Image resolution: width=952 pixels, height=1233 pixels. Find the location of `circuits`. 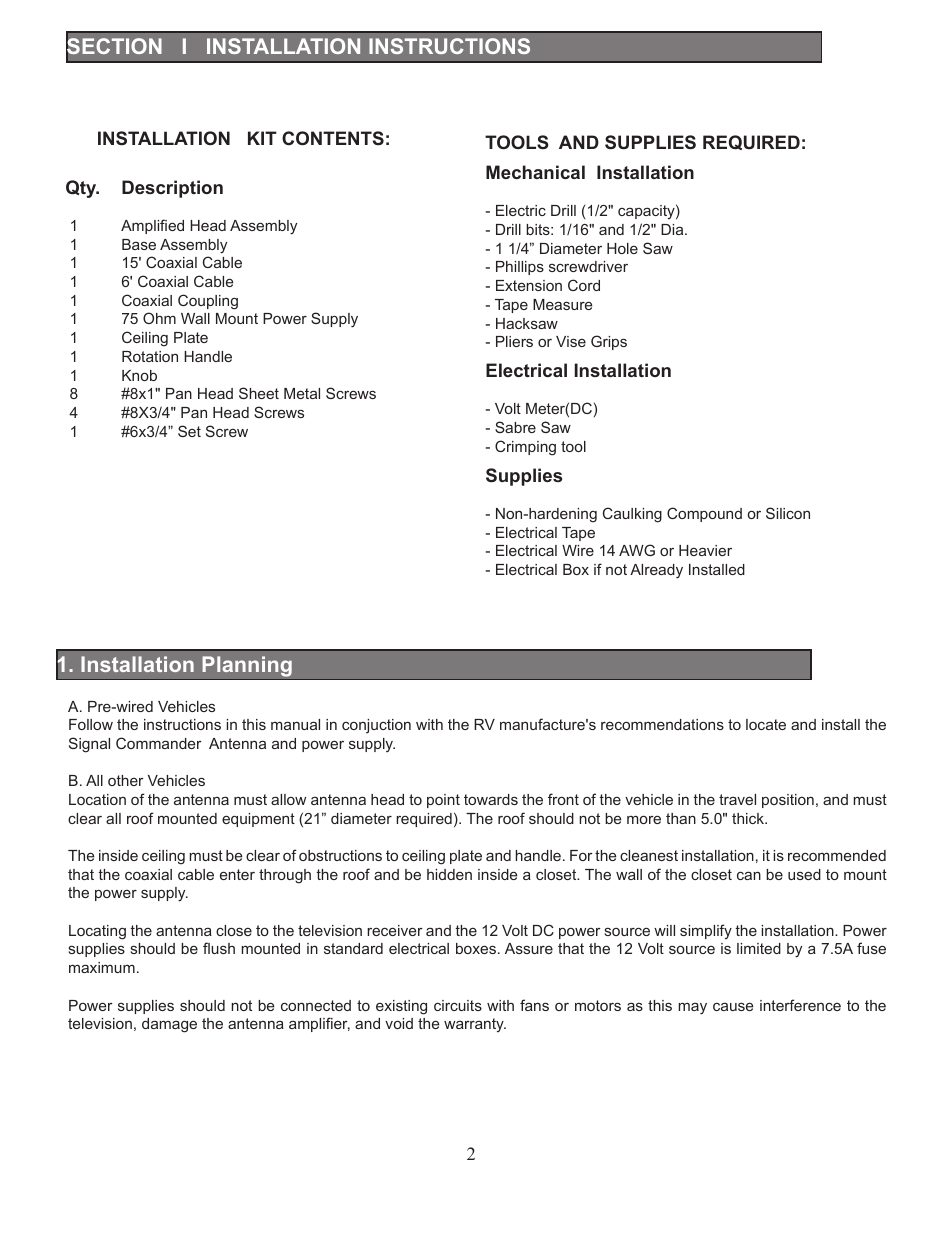

circuits is located at coordinates (458, 1005).
